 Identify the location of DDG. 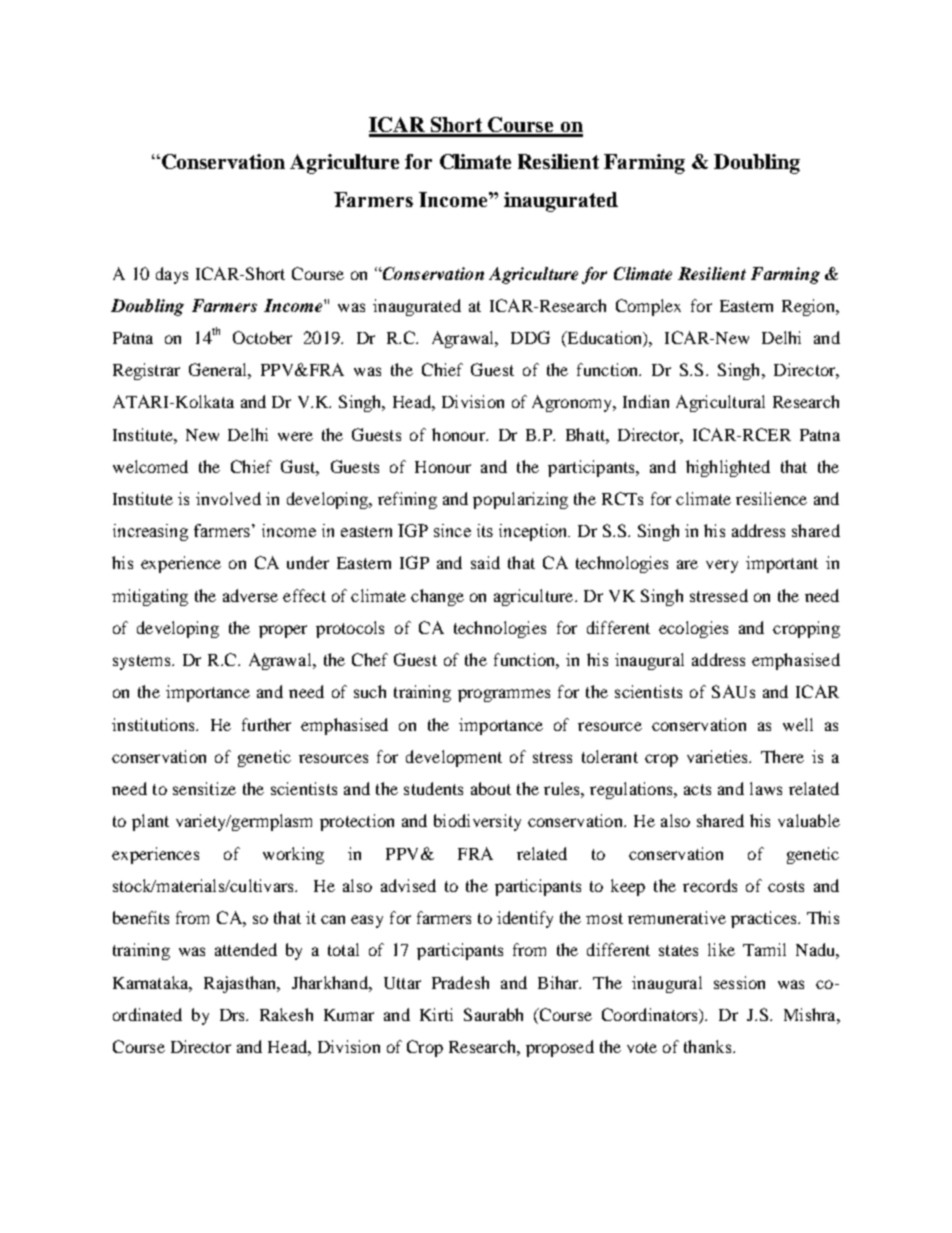
(530, 337).
